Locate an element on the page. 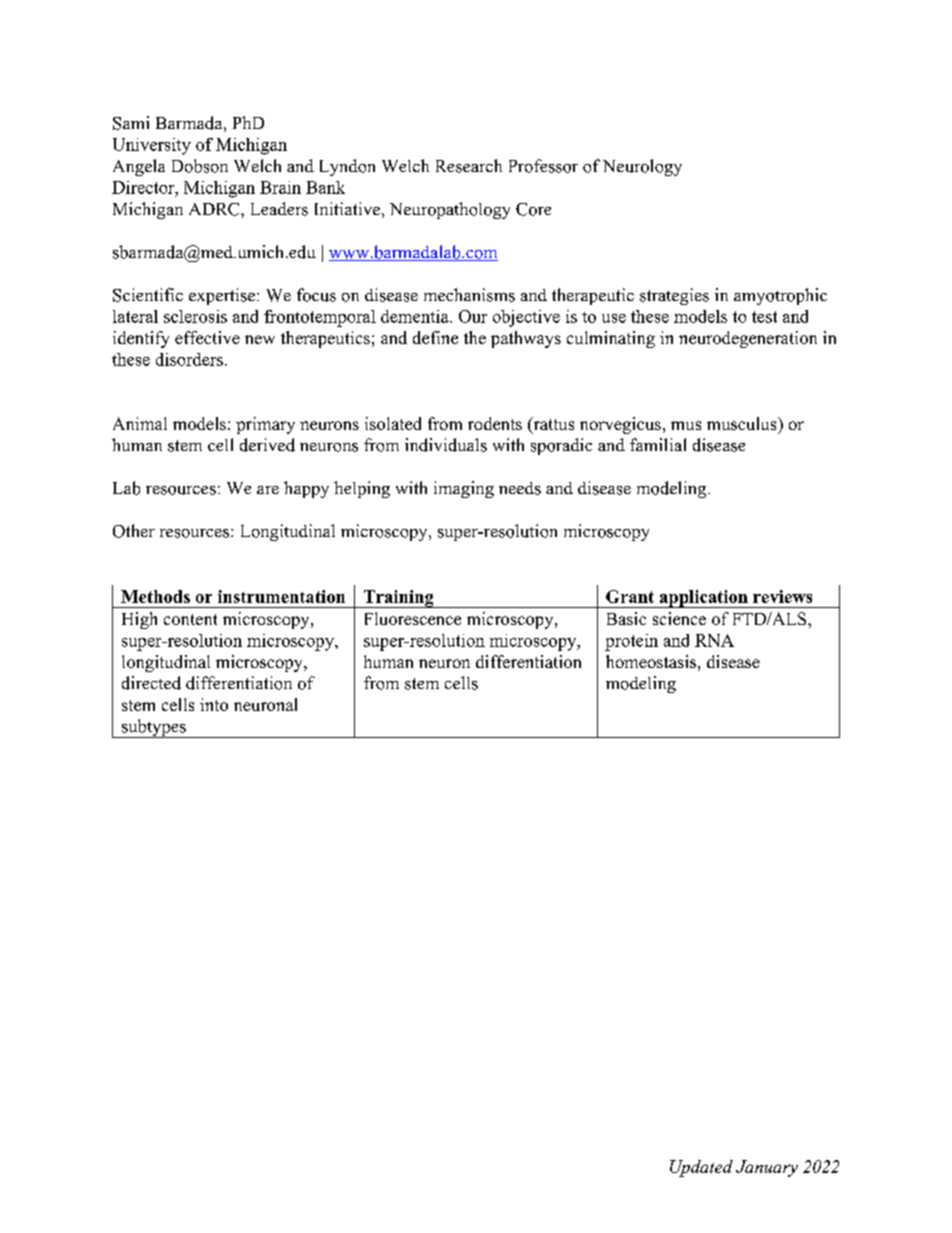 Image resolution: width=952 pixels, height=1233 pixels. protein is located at coordinates (631, 642).
